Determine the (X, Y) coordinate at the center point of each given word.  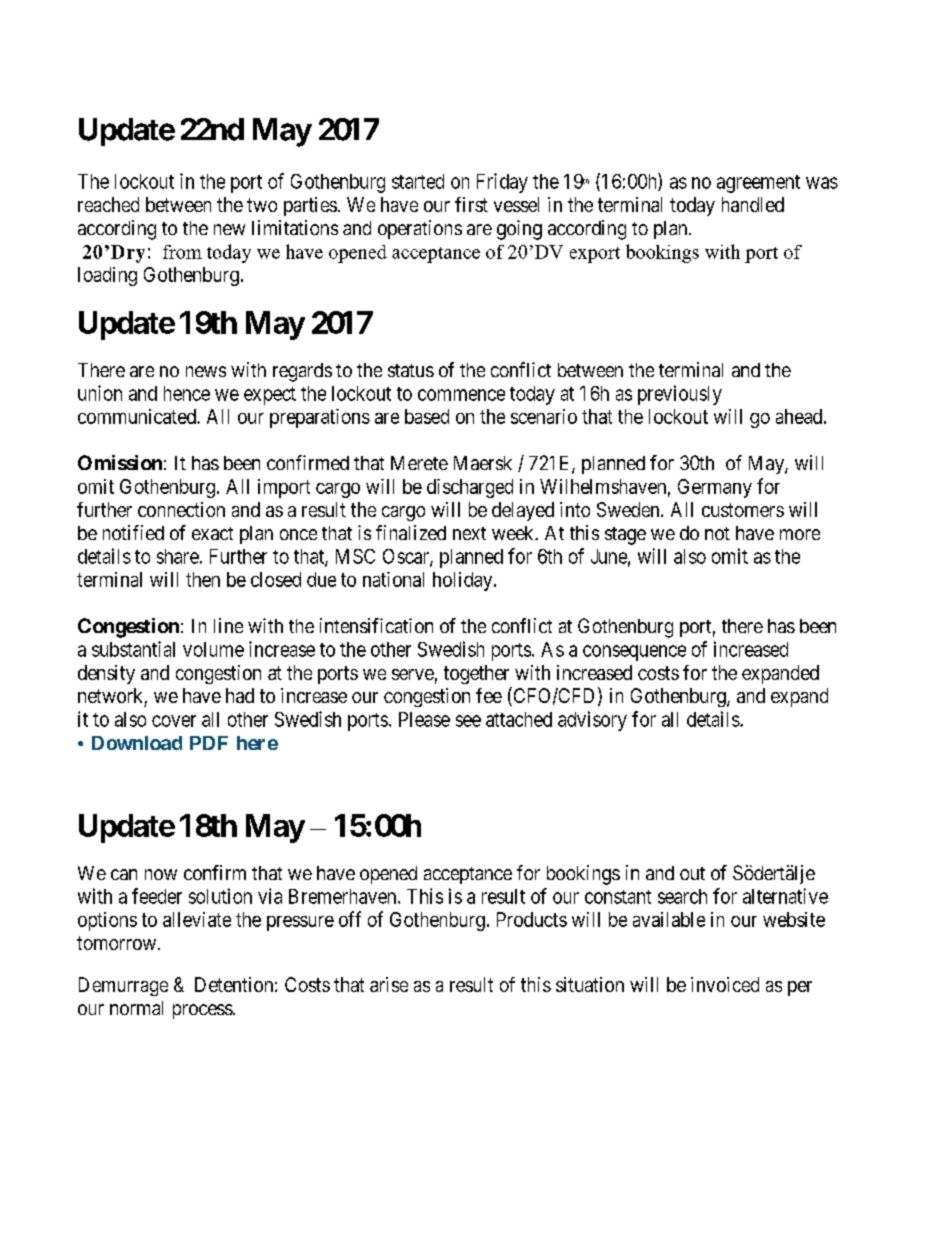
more (800, 534)
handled (753, 204)
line (228, 625)
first (471, 204)
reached (108, 204)
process (203, 1011)
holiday (464, 581)
